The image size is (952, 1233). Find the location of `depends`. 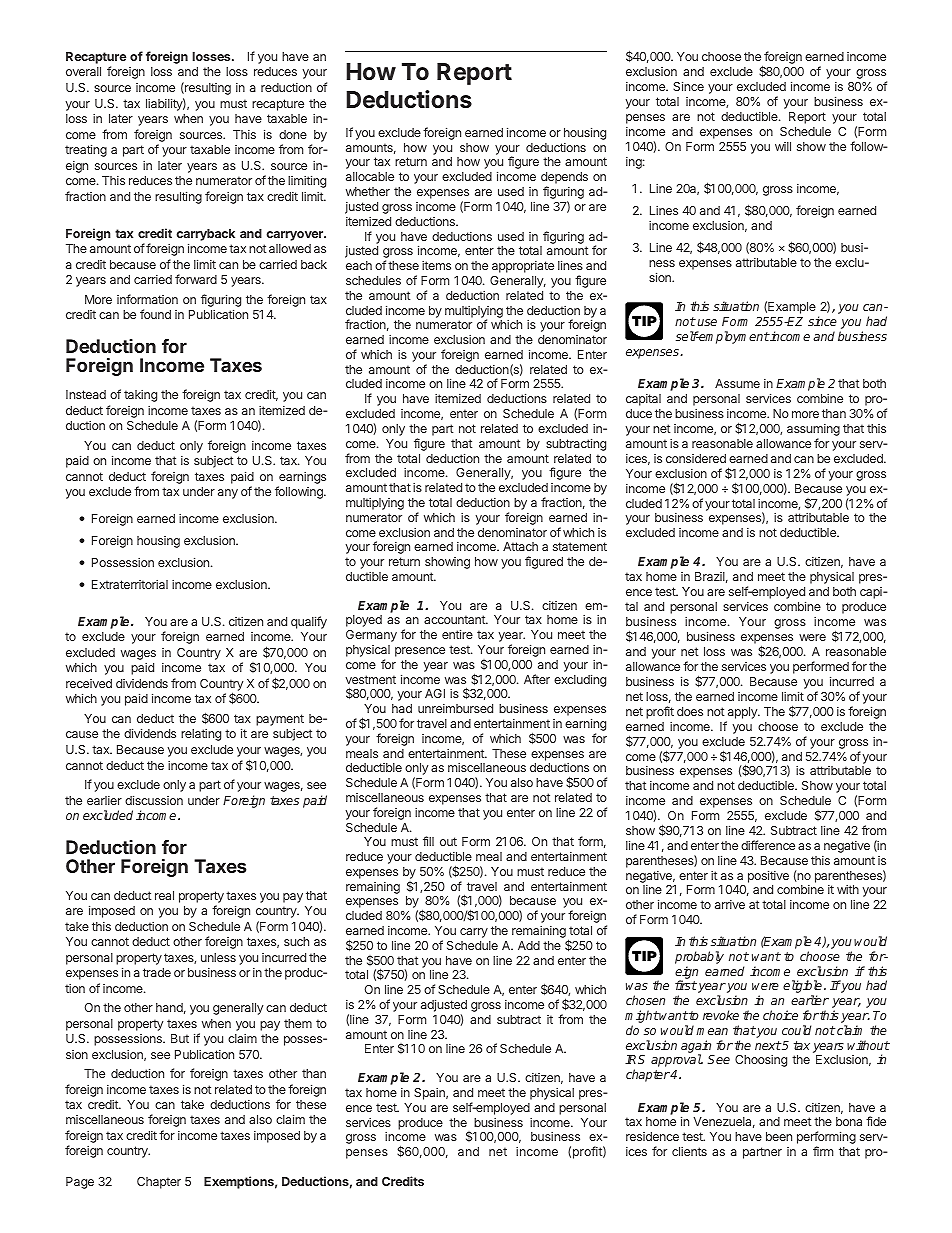

depends is located at coordinates (564, 179).
